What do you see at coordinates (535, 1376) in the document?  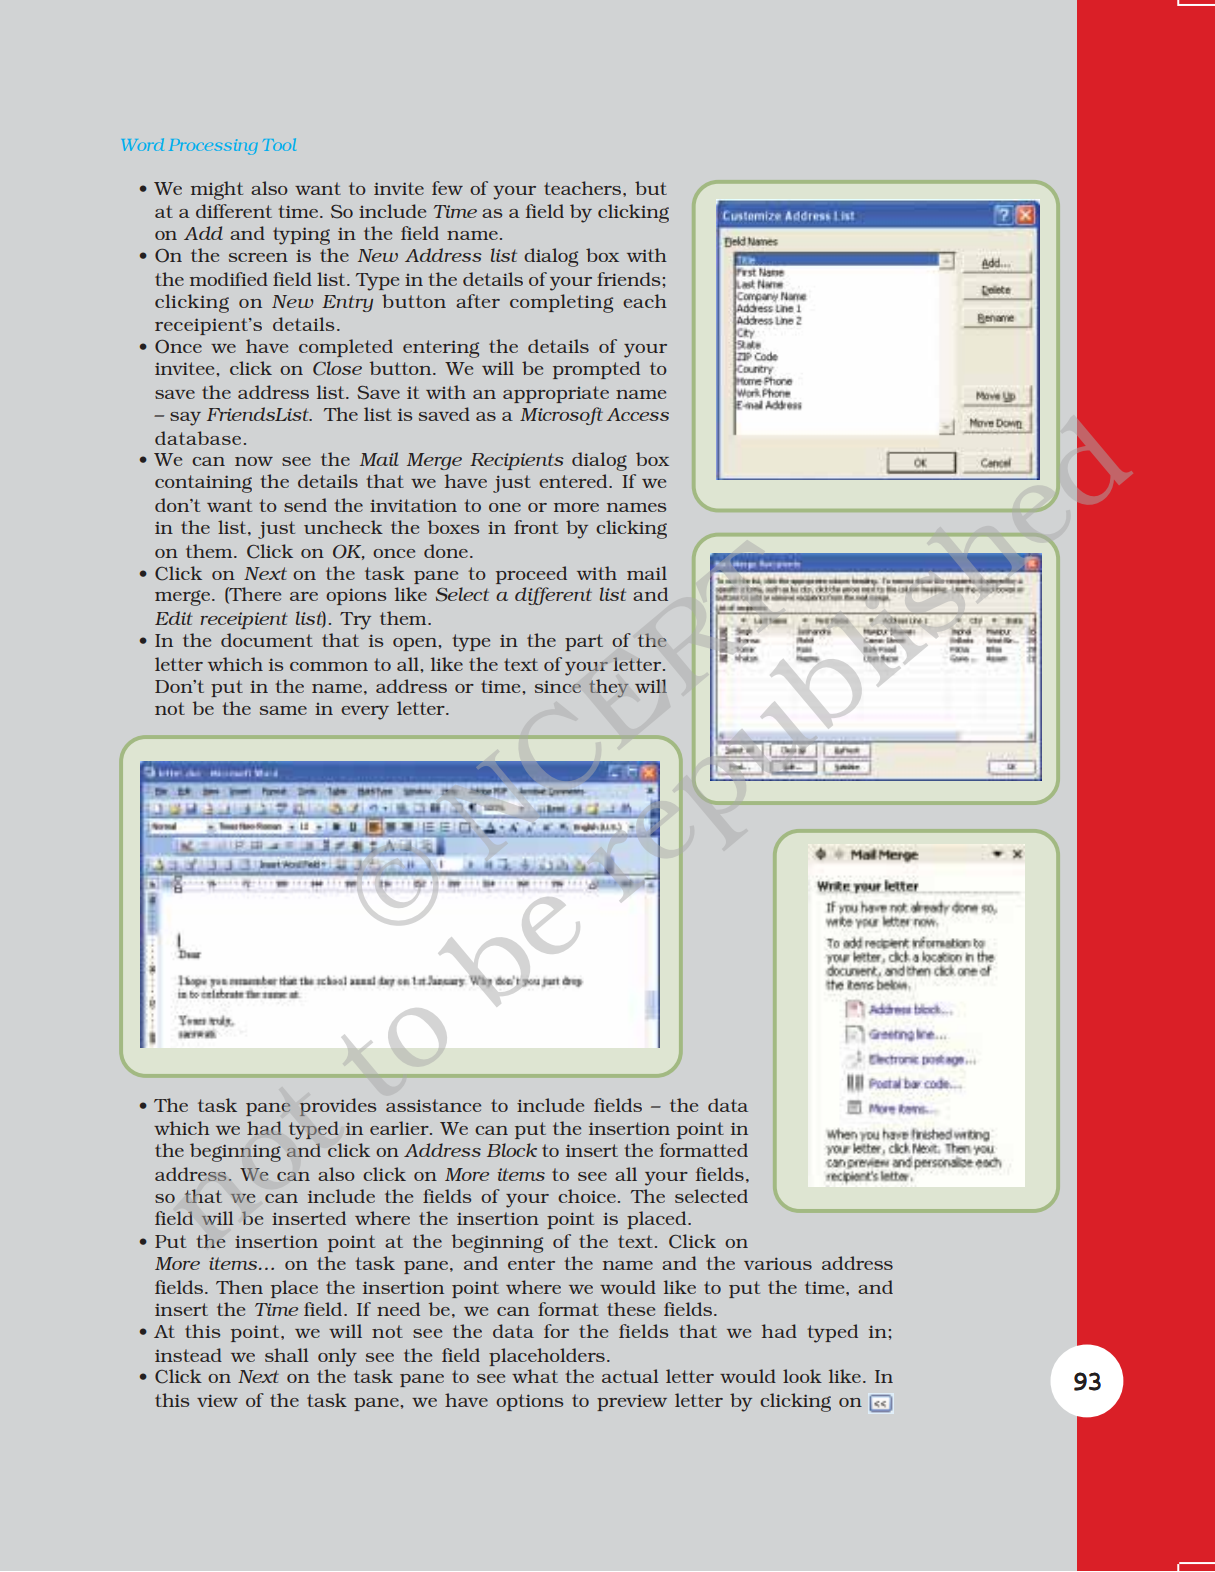 I see `what` at bounding box center [535, 1376].
